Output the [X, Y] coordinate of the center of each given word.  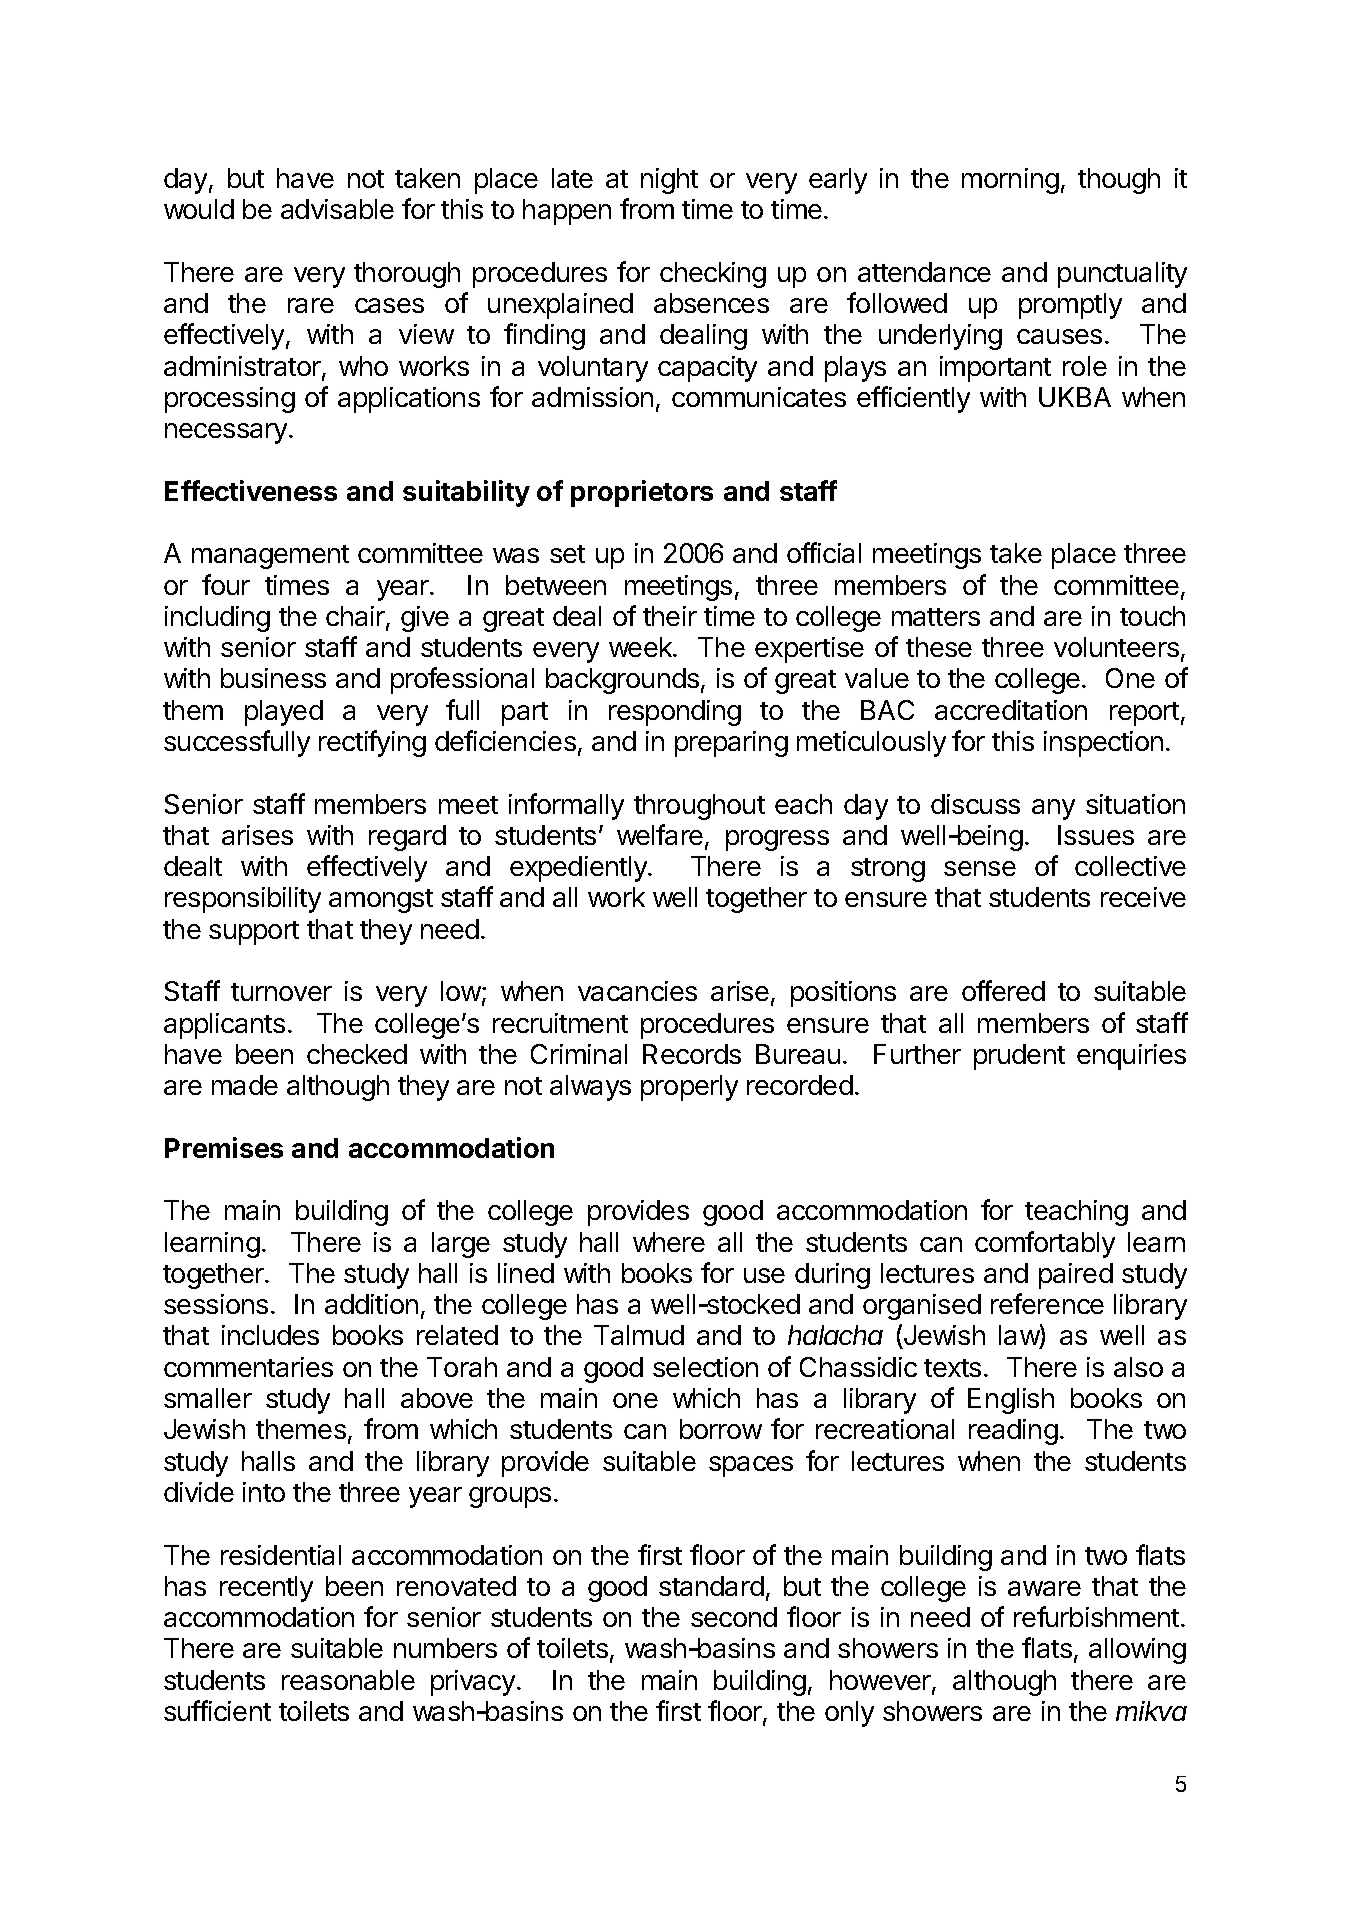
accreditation [1011, 710]
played [284, 713]
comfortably [1045, 1244]
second [734, 1617]
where [669, 1242]
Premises [224, 1147]
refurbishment [1096, 1616]
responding [675, 713]
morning [1010, 181]
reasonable [348, 1680]
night [669, 181]
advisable [337, 209]
